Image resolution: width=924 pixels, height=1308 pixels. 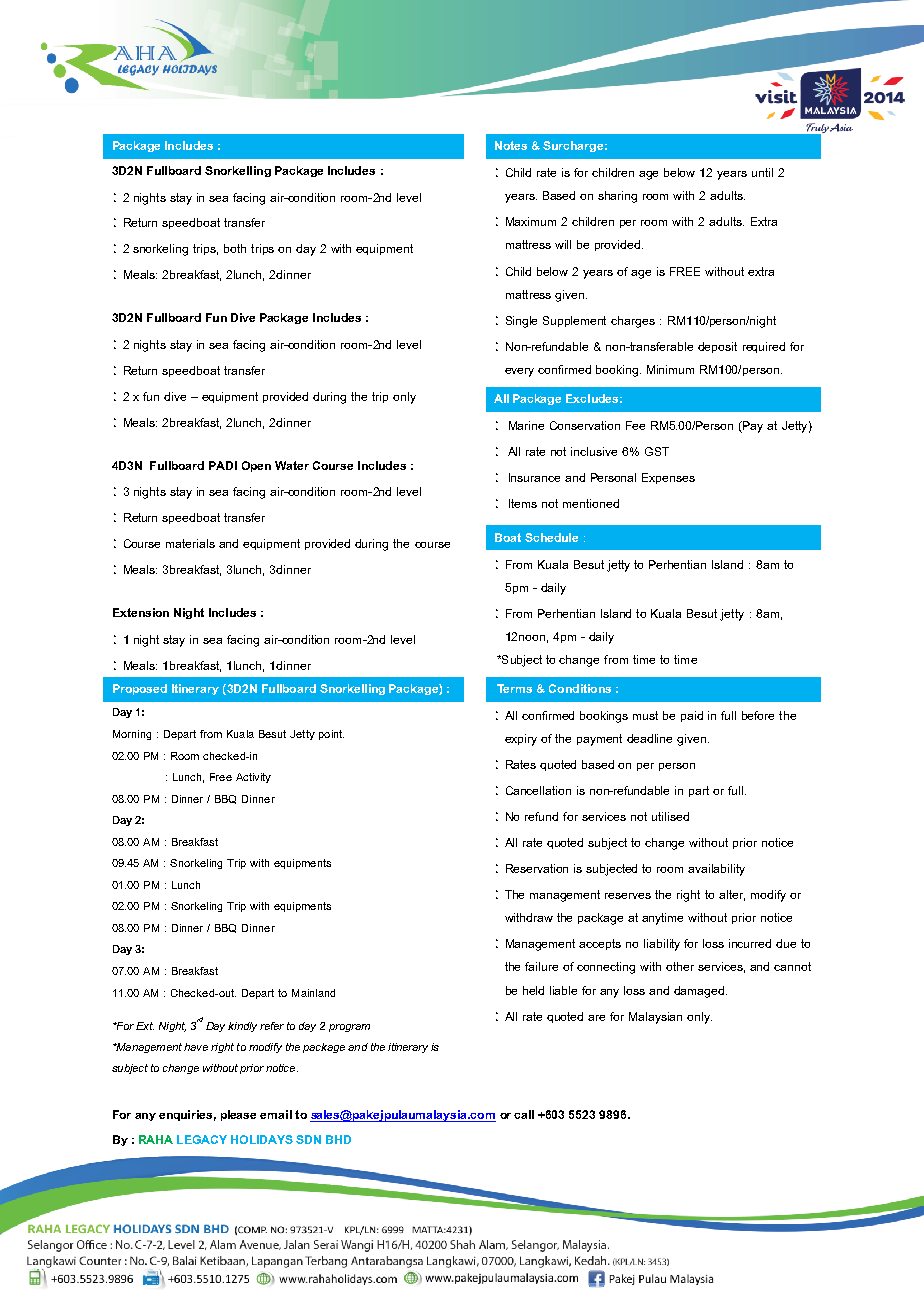 I want to click on until, so click(x=762, y=172).
